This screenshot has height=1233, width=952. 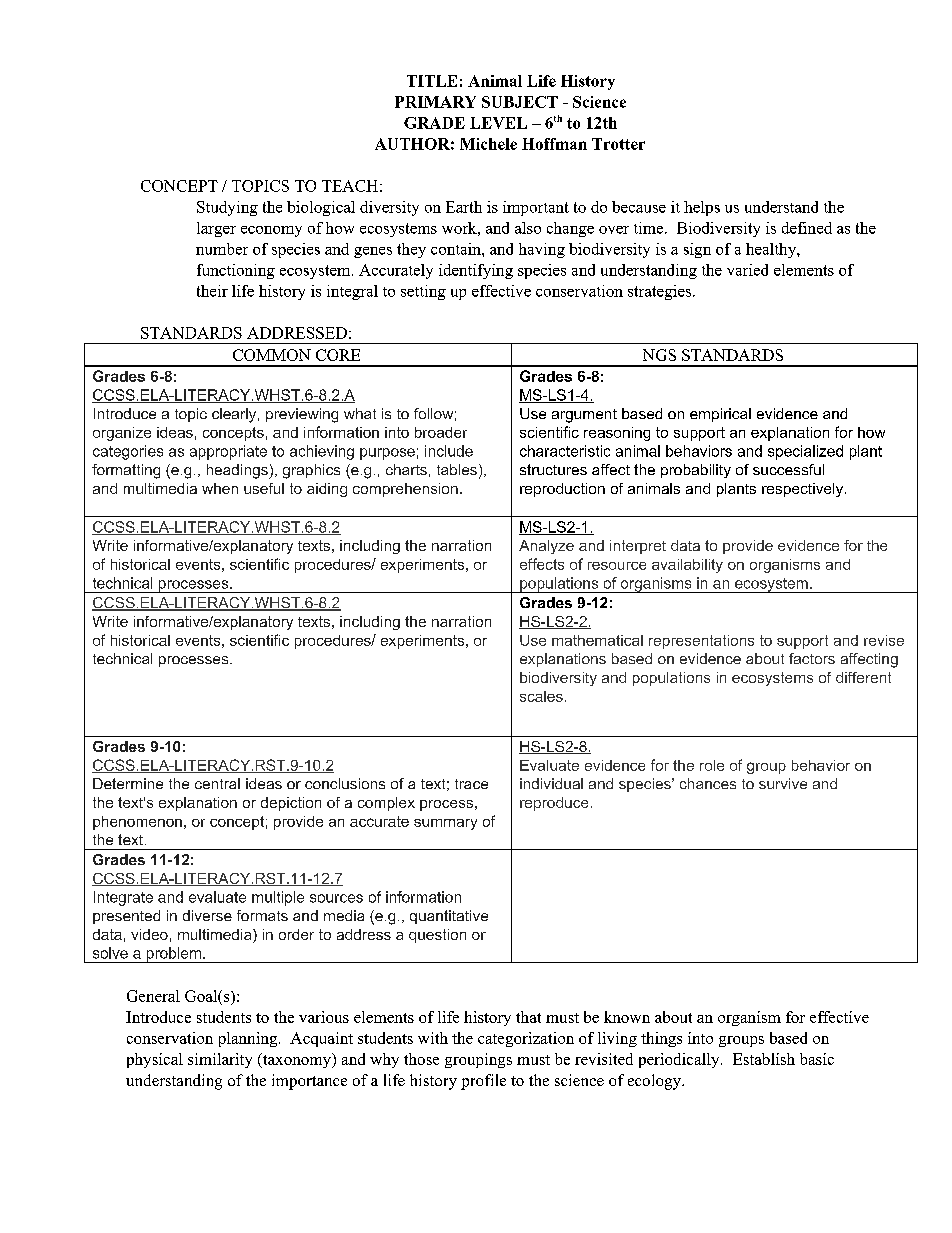 What do you see at coordinates (227, 208) in the screenshot?
I see `Studying` at bounding box center [227, 208].
